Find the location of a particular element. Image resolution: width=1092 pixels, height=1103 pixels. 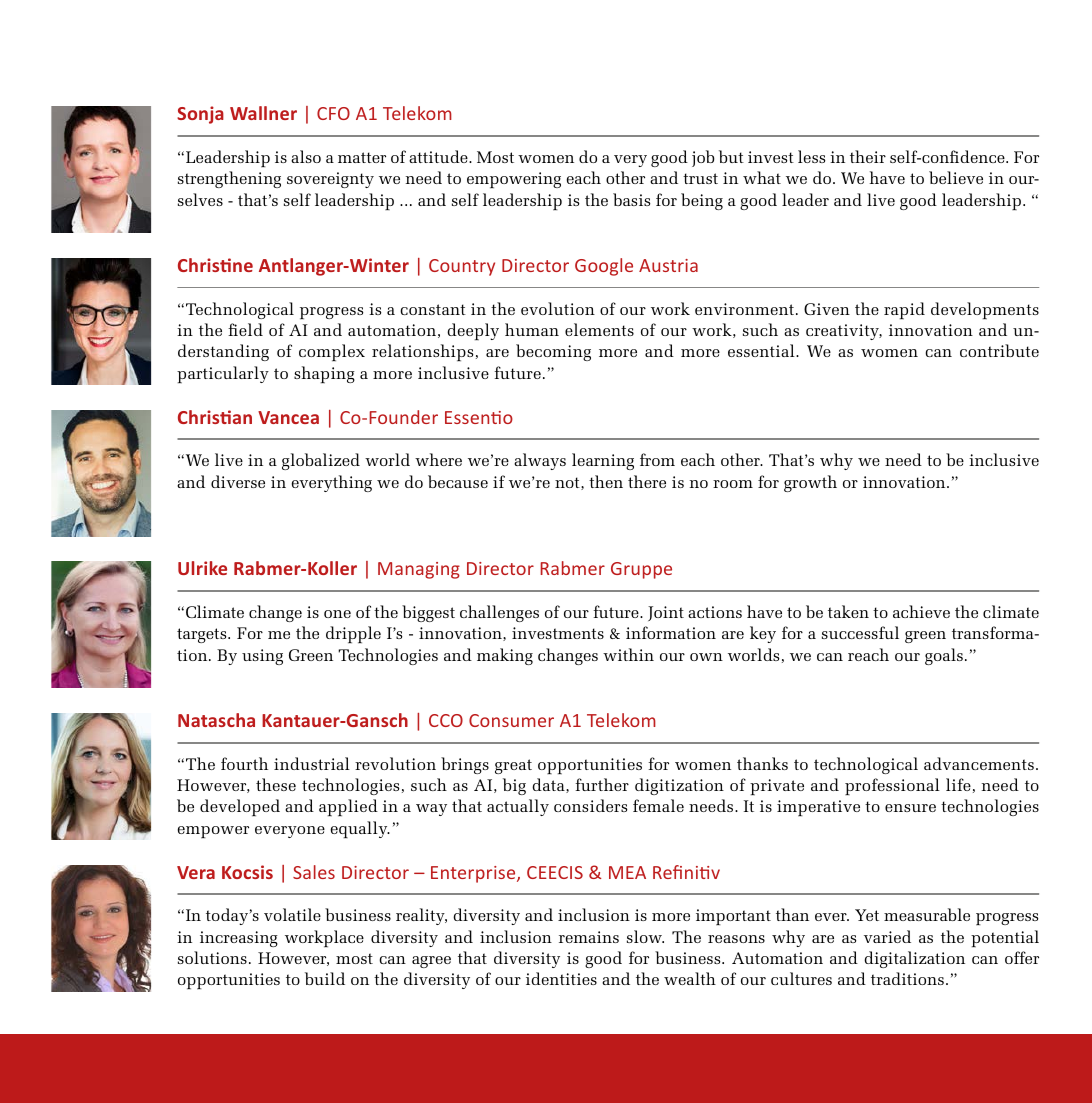

job is located at coordinates (703, 158).
